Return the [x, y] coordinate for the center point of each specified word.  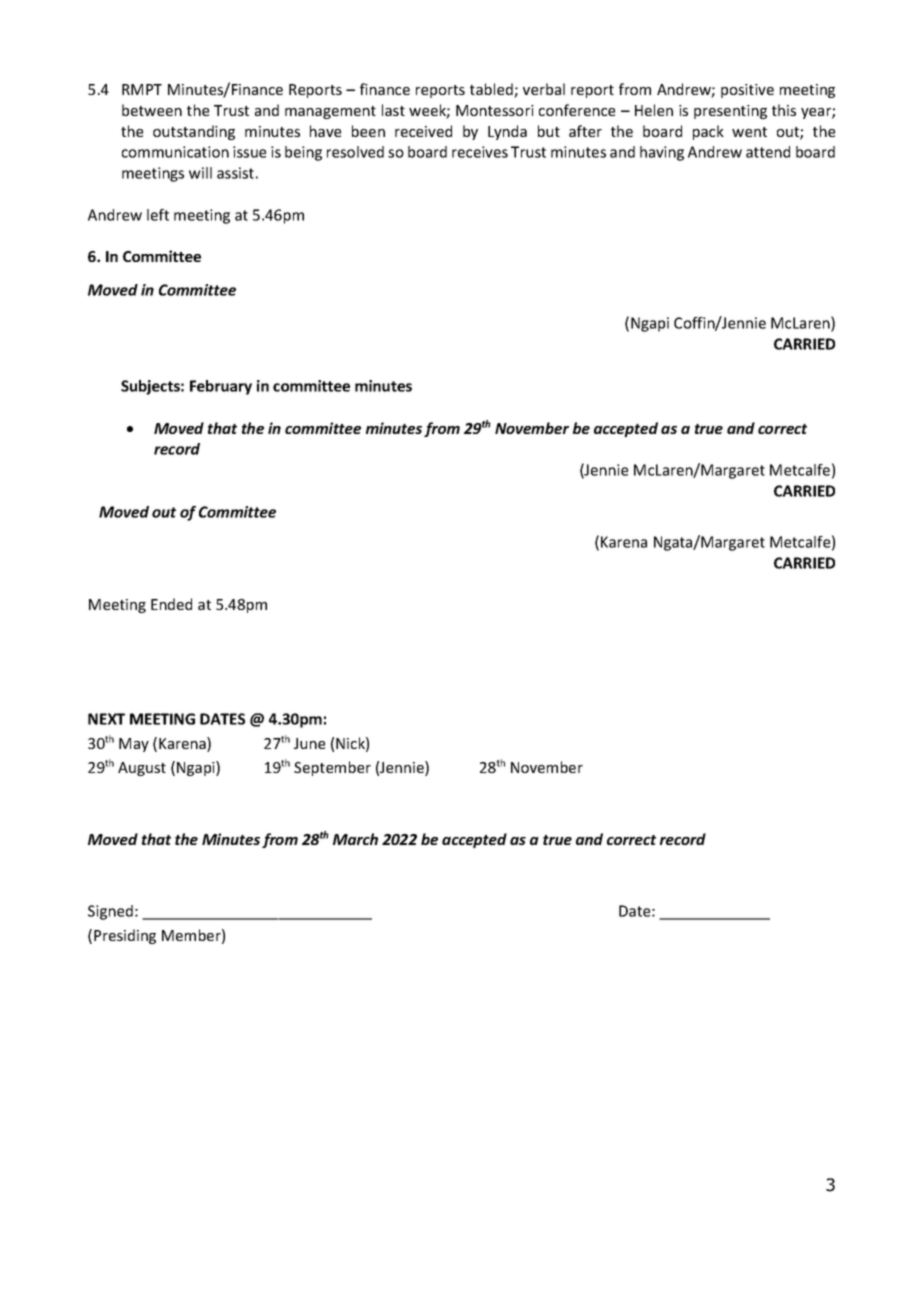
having [662, 153]
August [142, 769]
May [134, 745]
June [309, 743]
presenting [730, 112]
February [221, 387]
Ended [171, 604]
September [332, 768]
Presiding [125, 936]
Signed [110, 912]
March [355, 839]
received [423, 131]
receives [480, 152]
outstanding [194, 132]
